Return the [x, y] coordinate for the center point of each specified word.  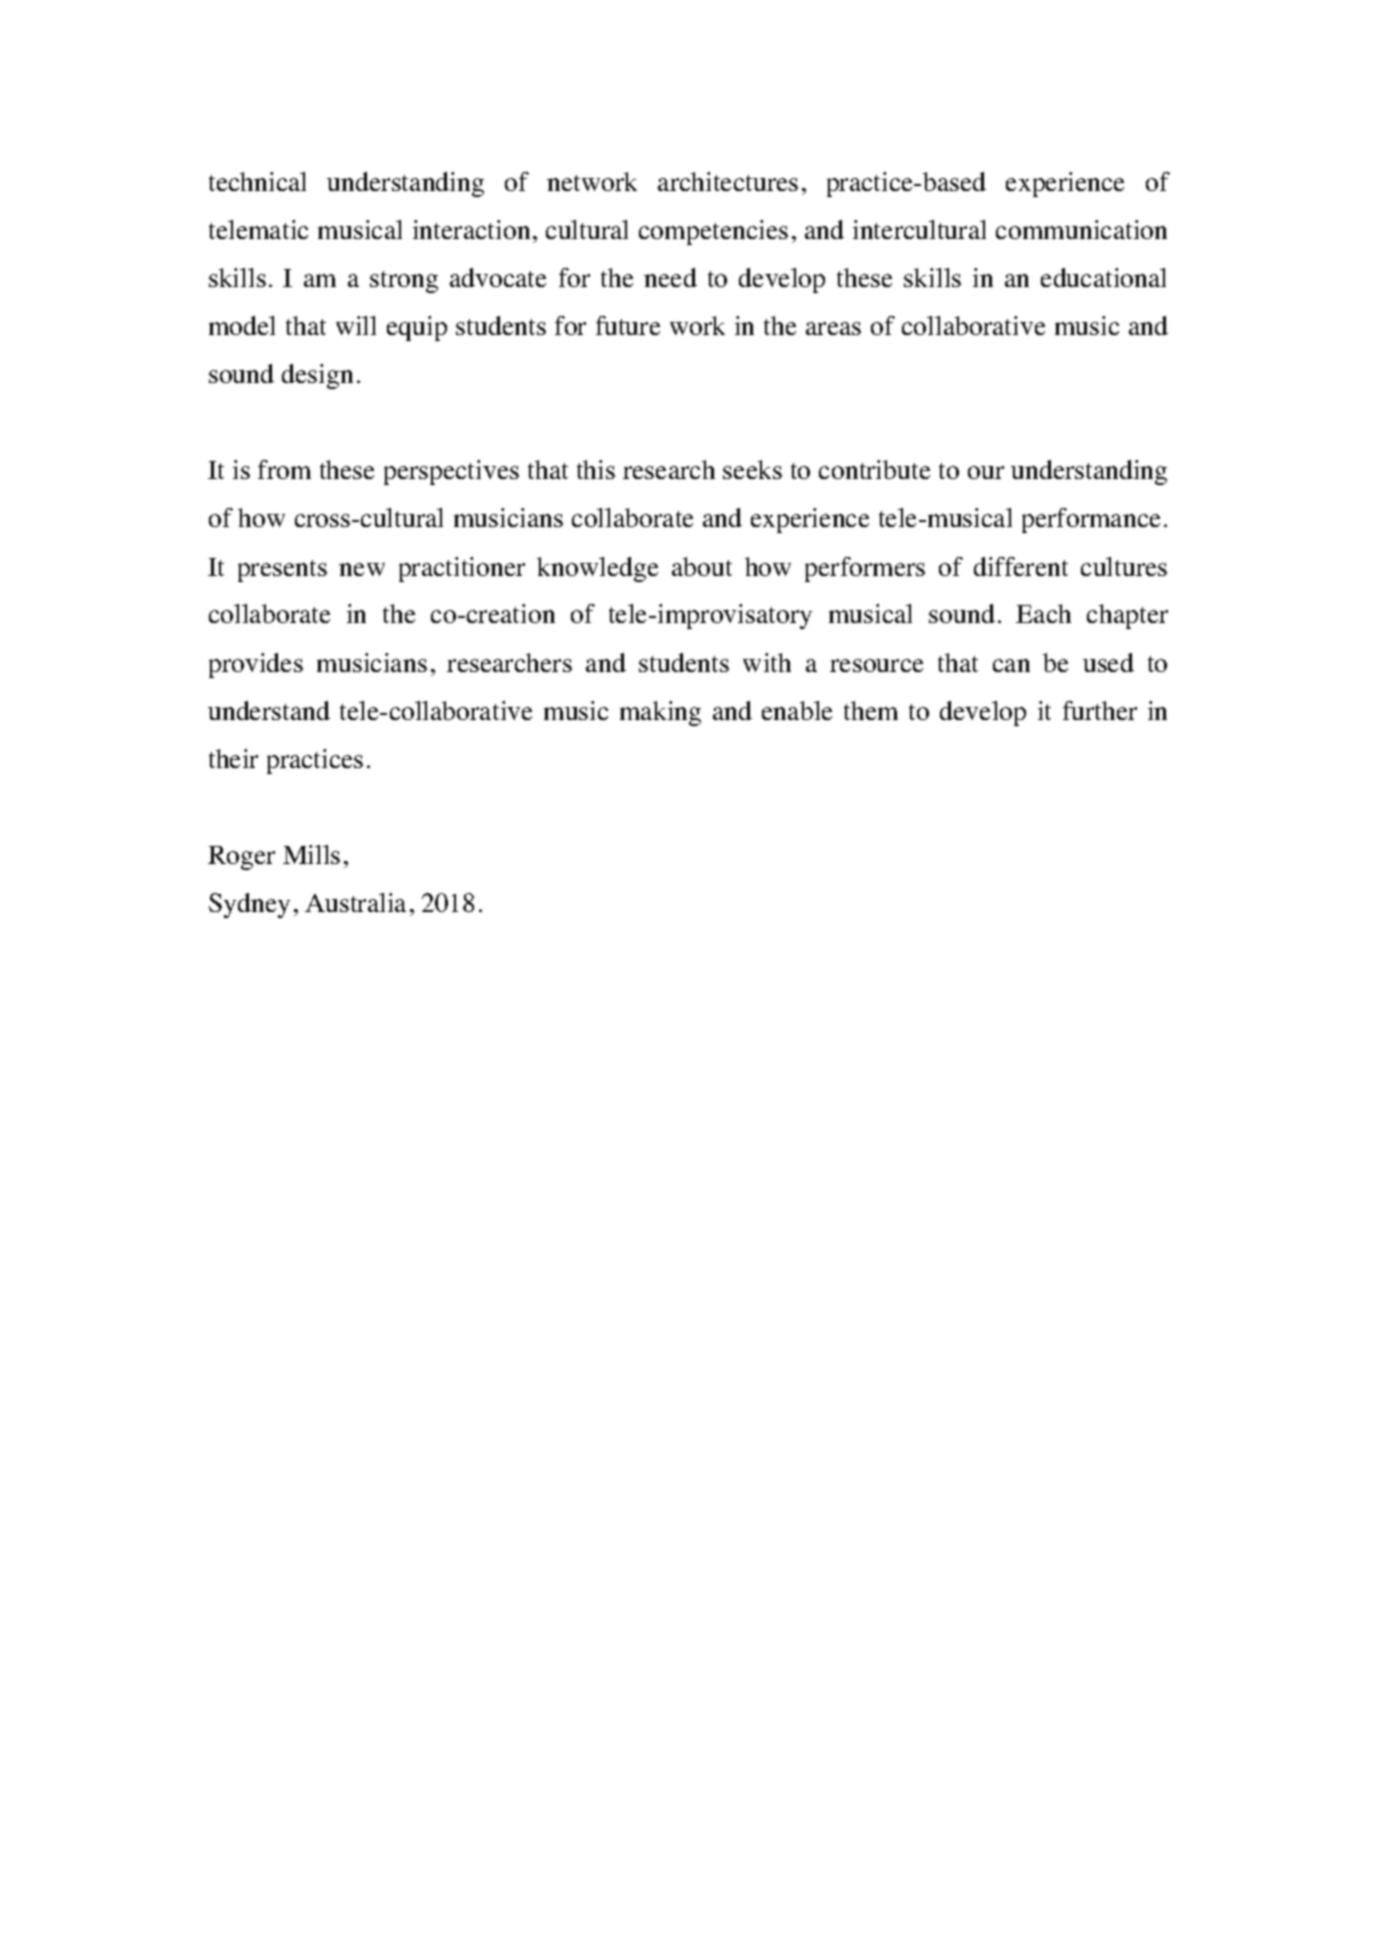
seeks [752, 469]
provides [256, 665]
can [1011, 665]
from [284, 469]
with [767, 662]
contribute [874, 469]
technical [257, 181]
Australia [355, 902]
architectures [728, 181]
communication [1081, 229]
